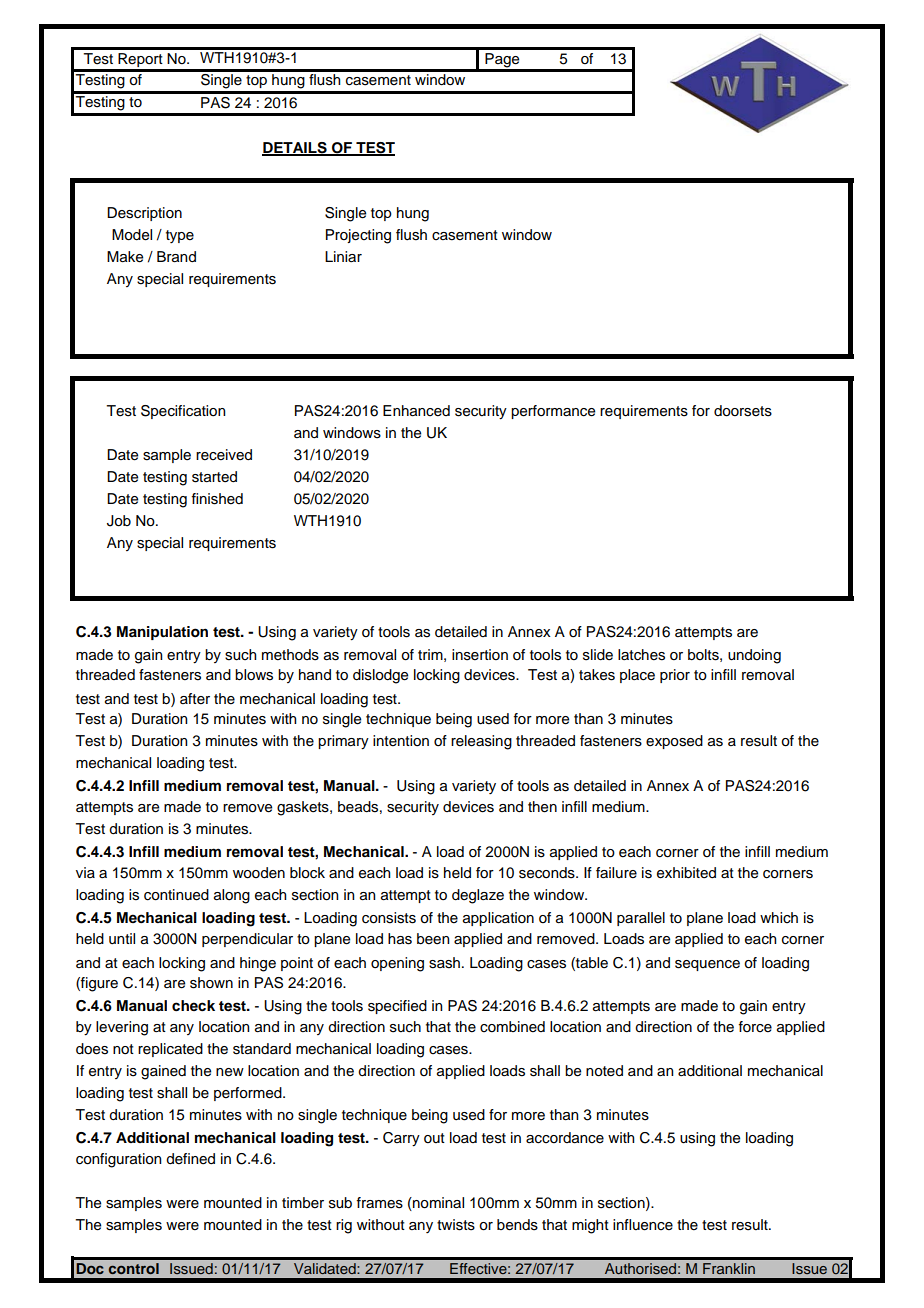 This screenshot has height=1308, width=924. What do you see at coordinates (180, 236) in the screenshot?
I see `type` at bounding box center [180, 236].
